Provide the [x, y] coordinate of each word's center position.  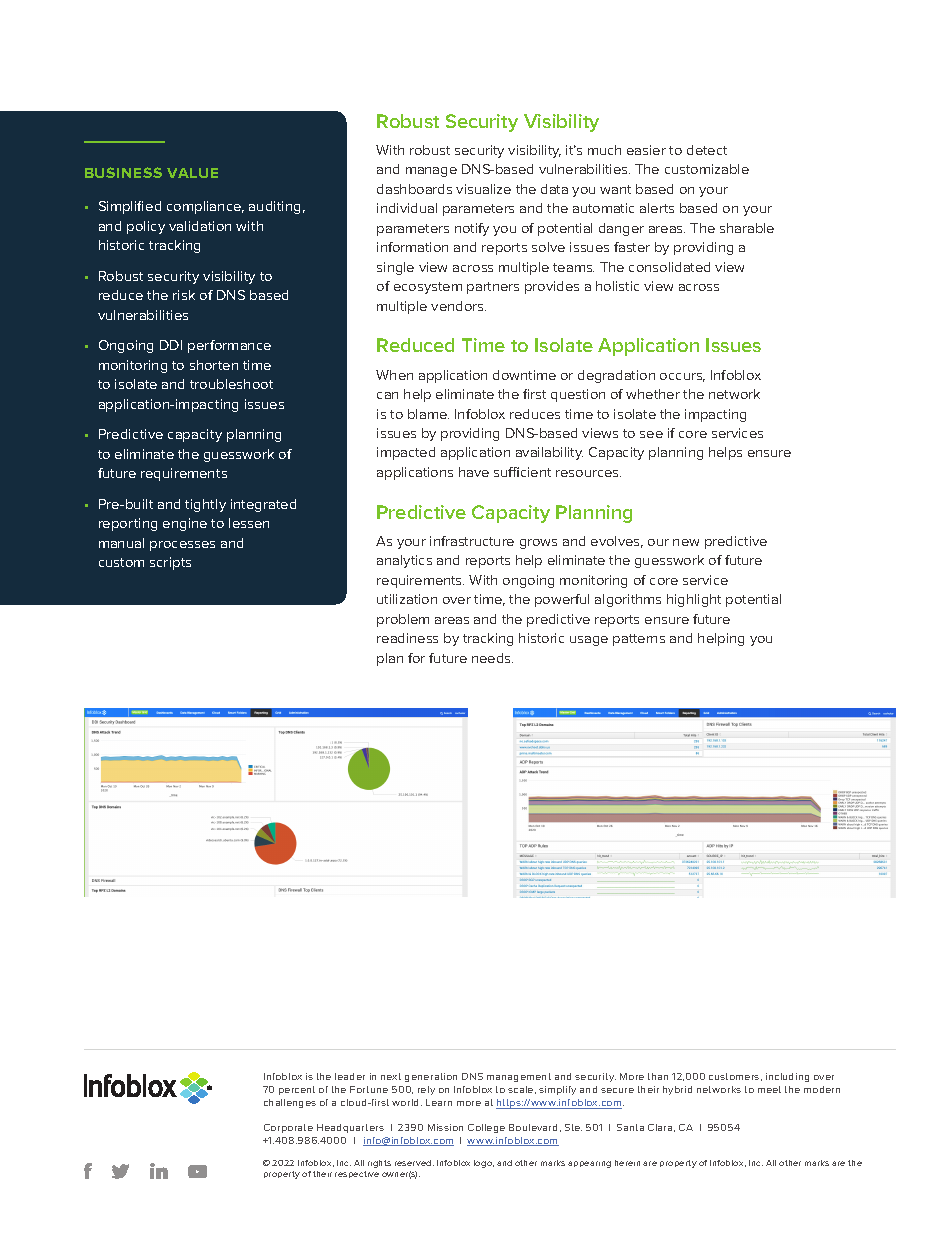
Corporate [288, 1128]
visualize [483, 189]
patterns [639, 640]
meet [769, 1089]
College [486, 1128]
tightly [205, 505]
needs [492, 658]
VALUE [192, 173]
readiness [407, 638]
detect [707, 150]
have [474, 472]
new [686, 542]
